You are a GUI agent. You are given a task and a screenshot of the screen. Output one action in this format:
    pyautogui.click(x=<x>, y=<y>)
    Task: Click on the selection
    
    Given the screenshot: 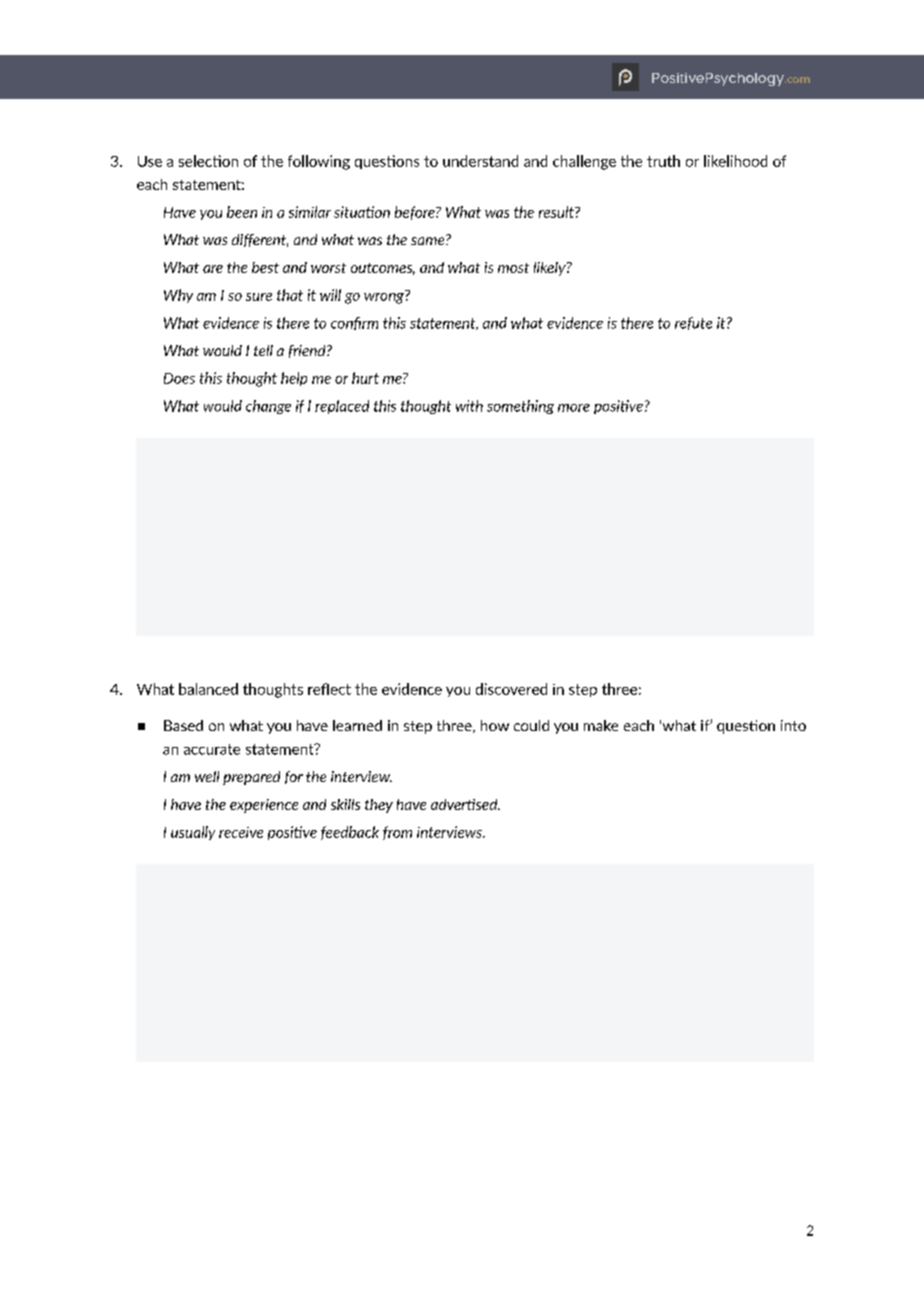 What is the action you would take?
    pyautogui.click(x=208, y=161)
